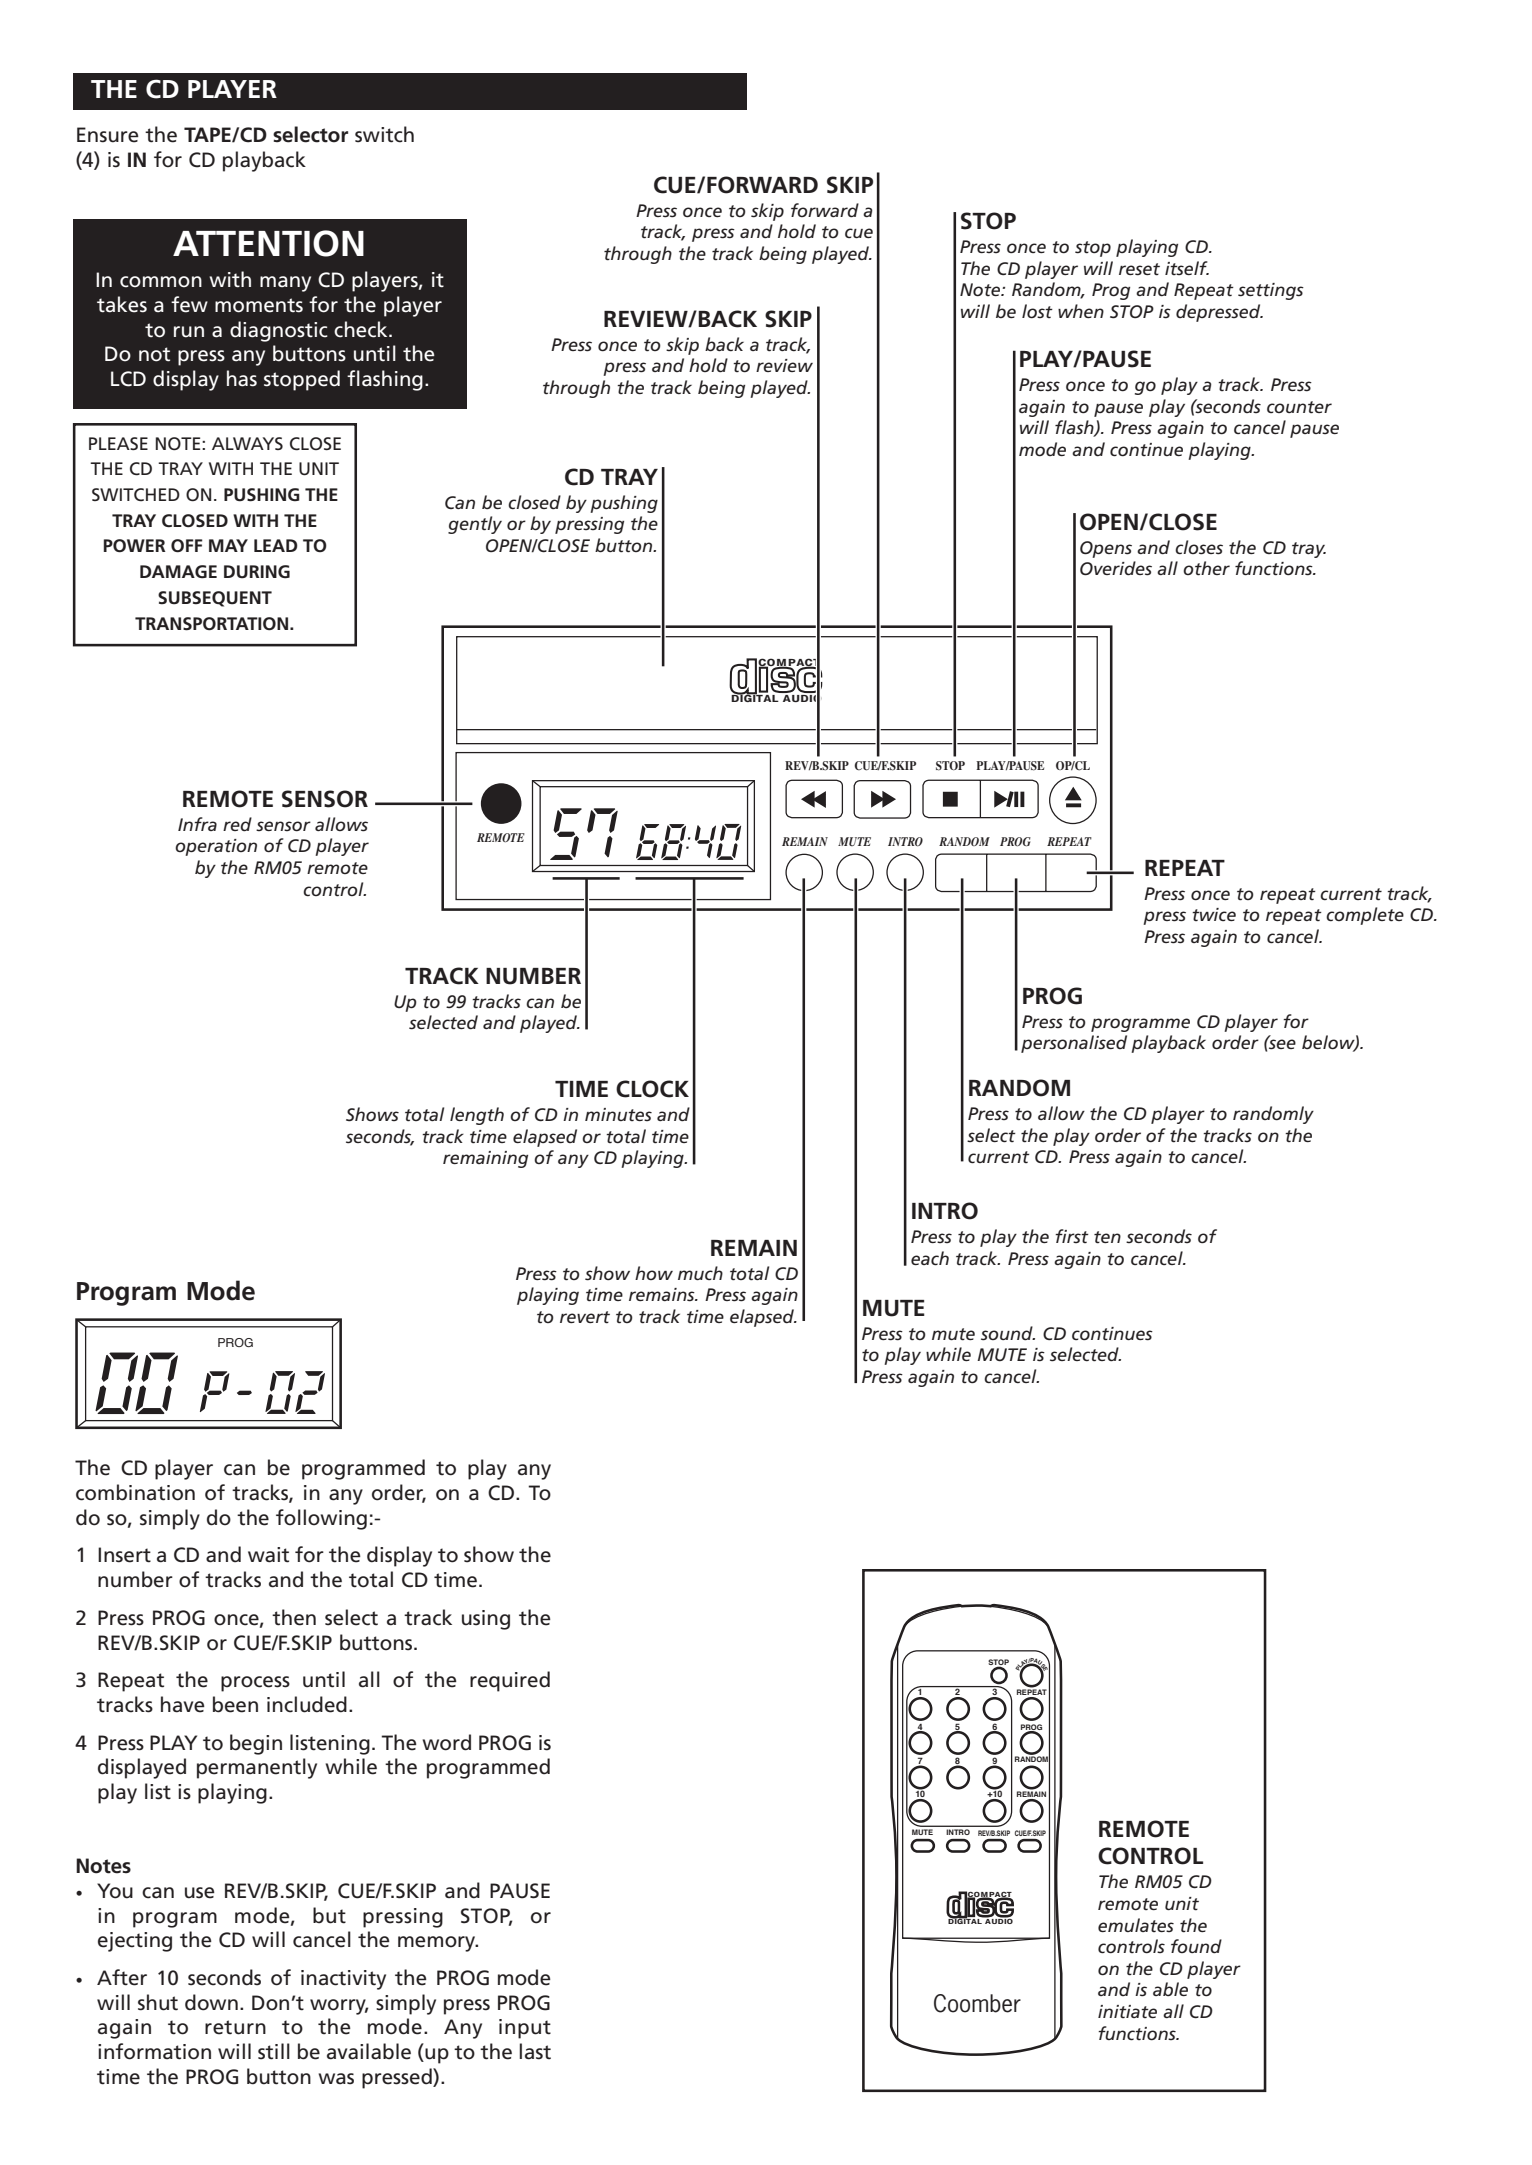  What do you see at coordinates (700, 1273) in the image?
I see `much` at bounding box center [700, 1273].
